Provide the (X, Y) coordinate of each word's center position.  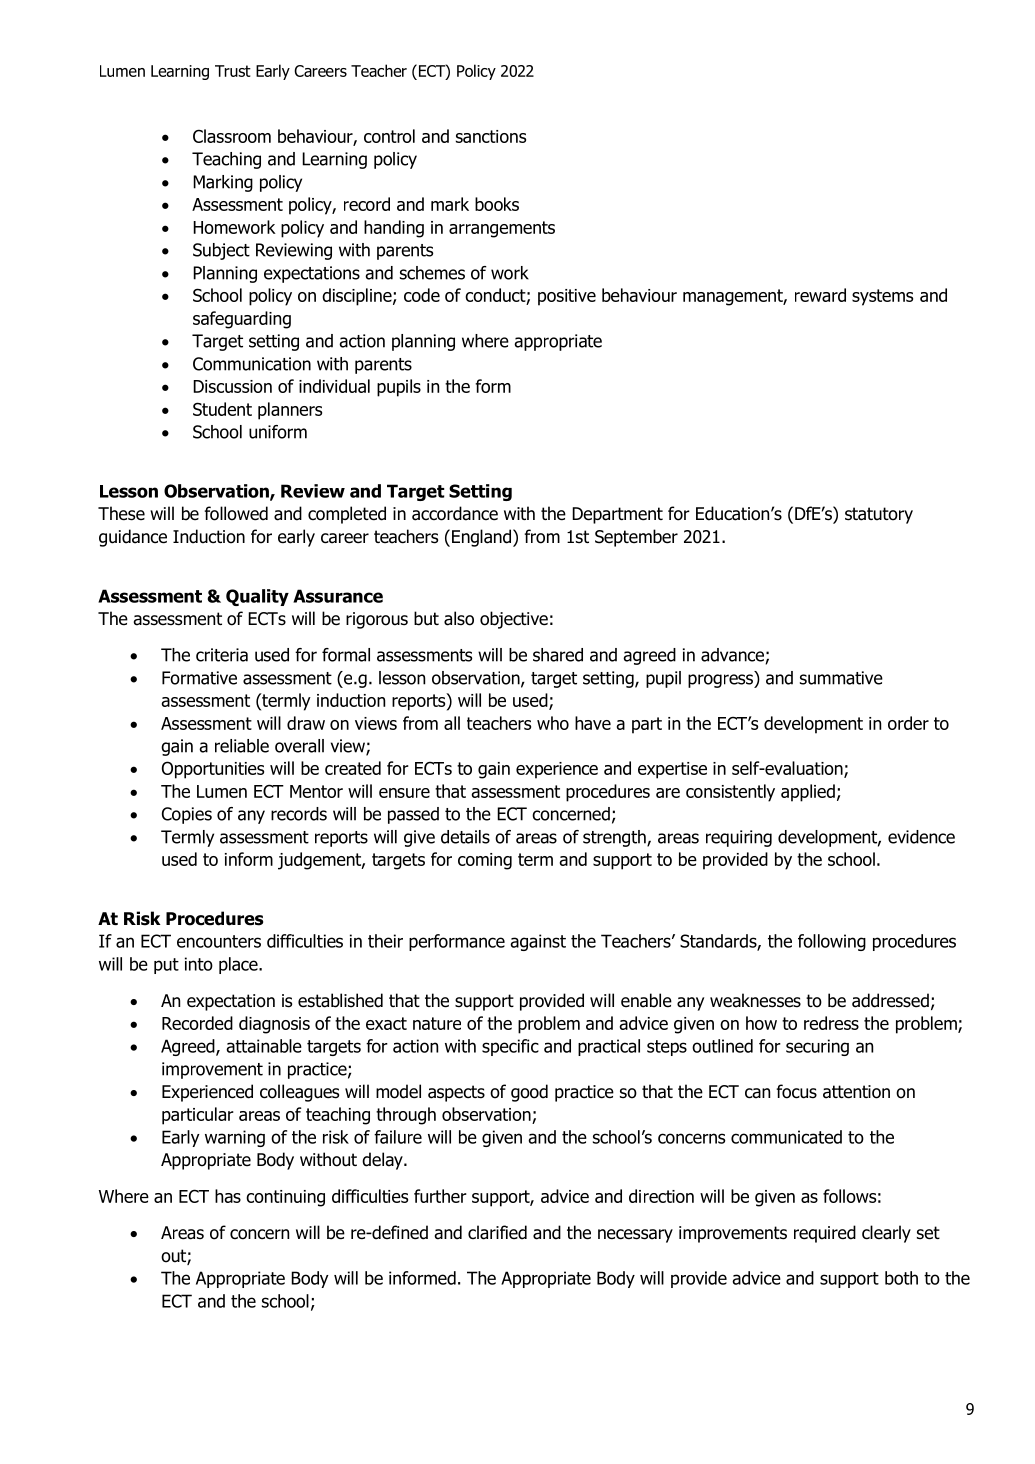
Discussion (232, 386)
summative (841, 678)
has (228, 1196)
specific (510, 1047)
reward (820, 295)
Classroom (232, 136)
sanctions (491, 136)
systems (882, 297)
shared (558, 655)
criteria (222, 655)
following (832, 942)
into (199, 964)
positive (567, 297)
